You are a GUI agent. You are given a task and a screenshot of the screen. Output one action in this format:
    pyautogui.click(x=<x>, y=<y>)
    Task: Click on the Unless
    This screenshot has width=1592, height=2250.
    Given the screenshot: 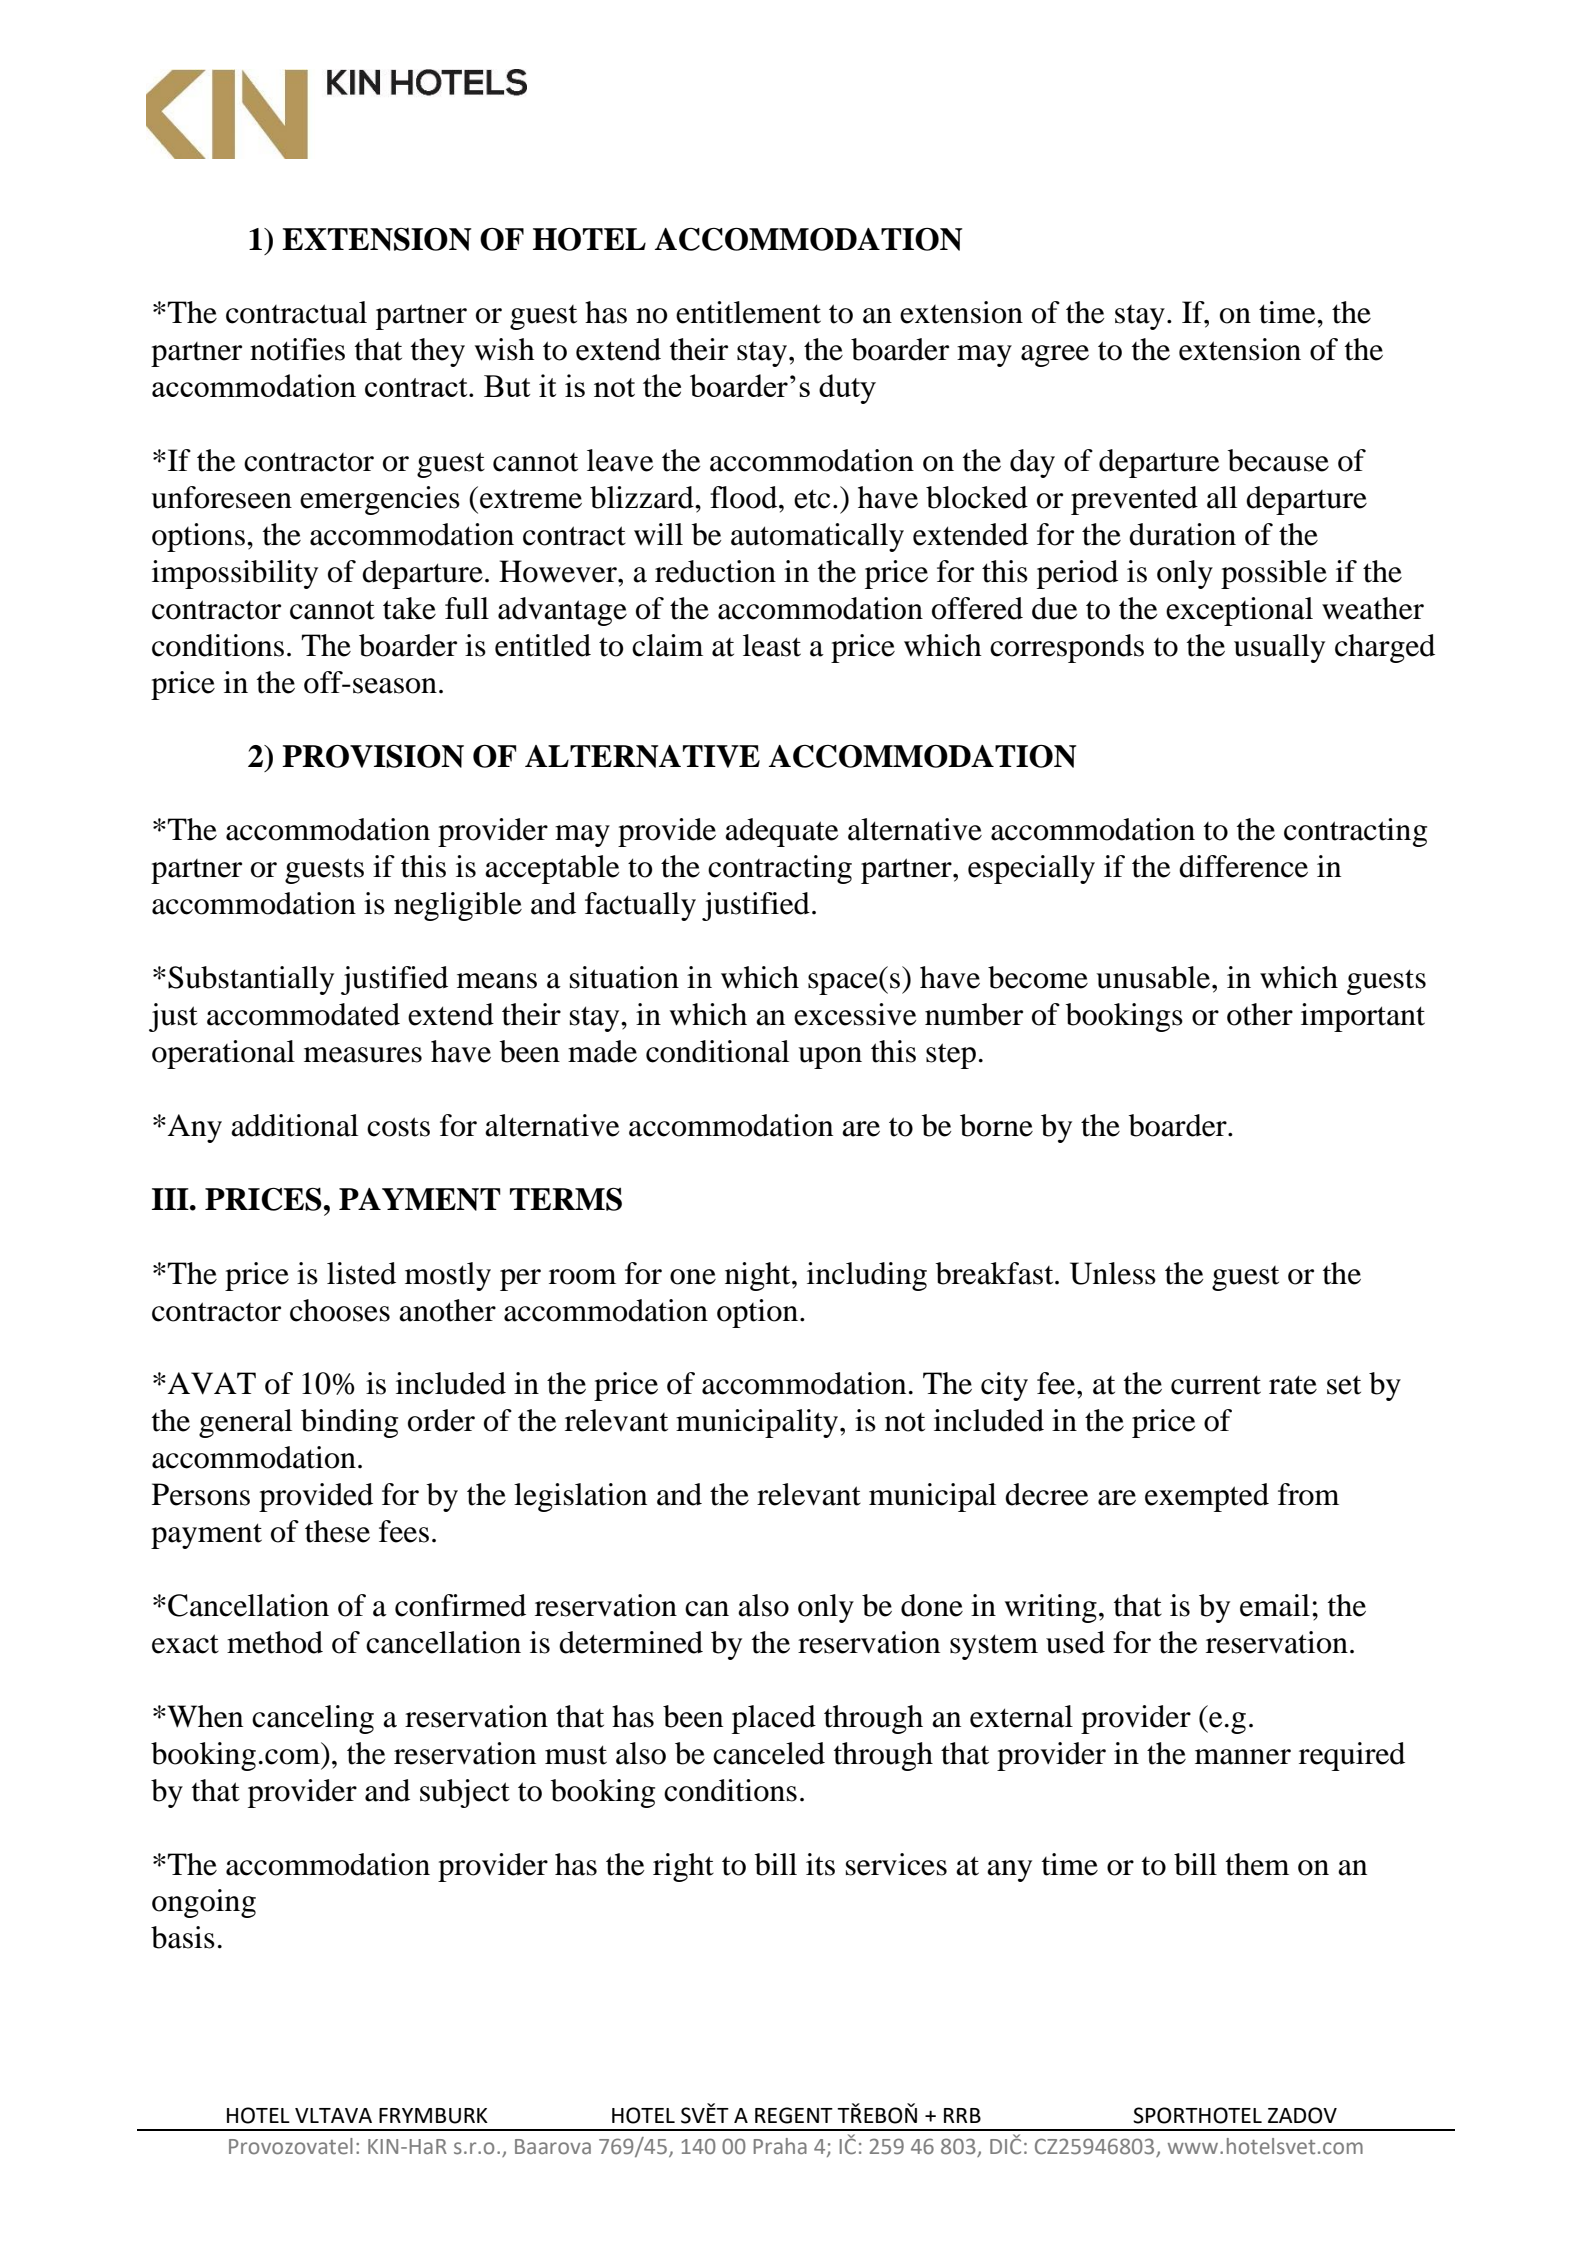 What is the action you would take?
    pyautogui.click(x=1113, y=1273)
